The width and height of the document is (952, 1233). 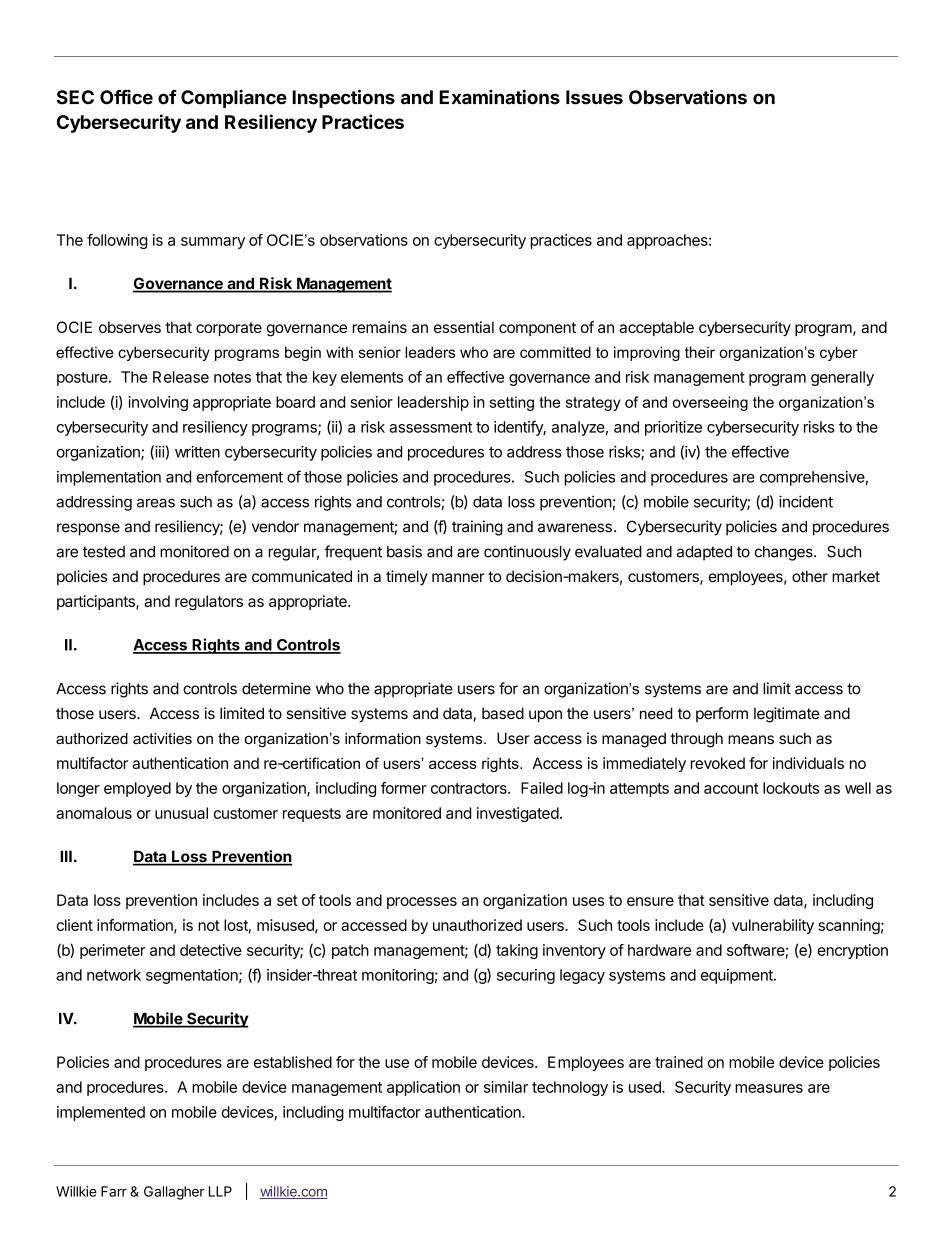 I want to click on Office, so click(x=126, y=97).
